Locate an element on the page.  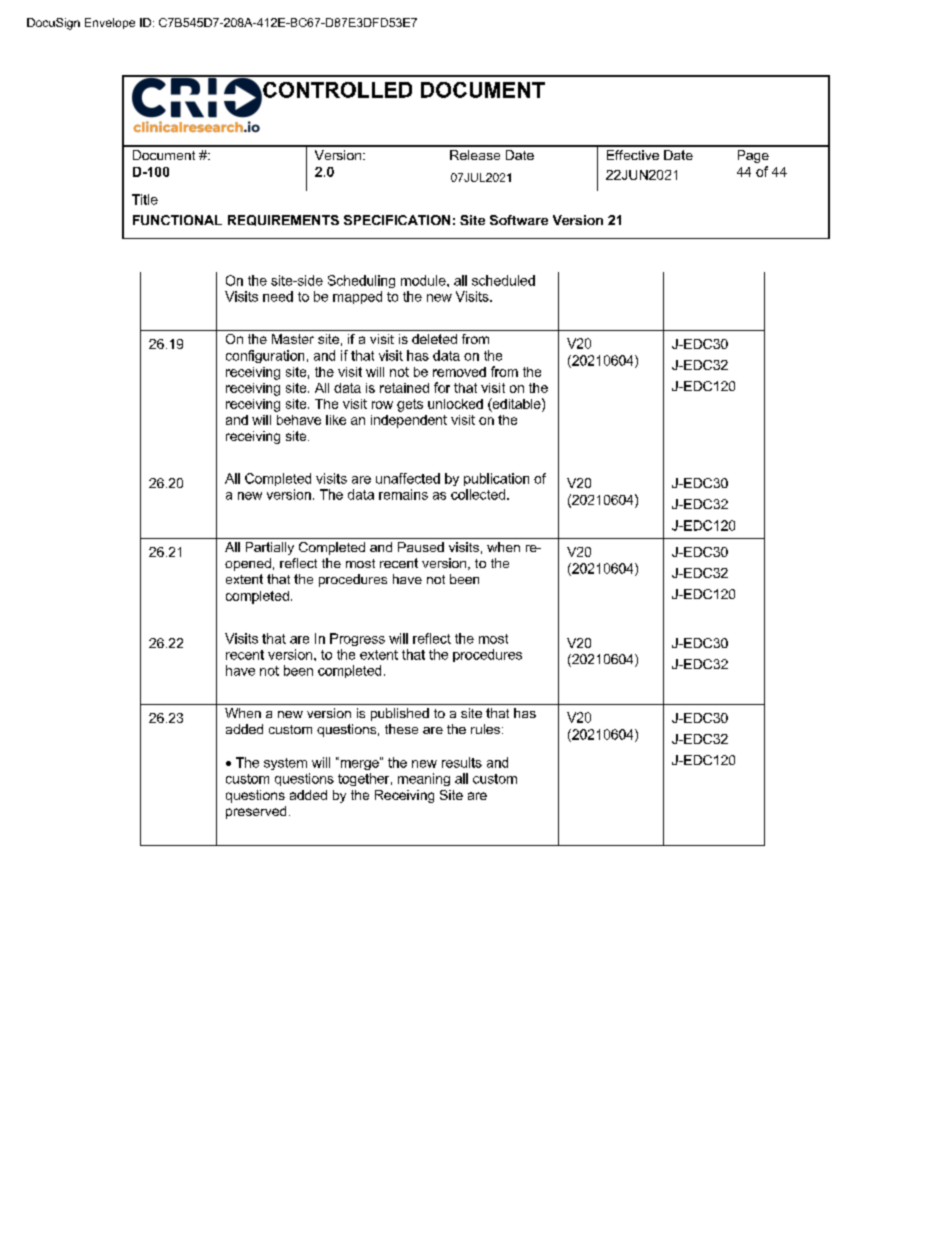
collected is located at coordinates (479, 494).
